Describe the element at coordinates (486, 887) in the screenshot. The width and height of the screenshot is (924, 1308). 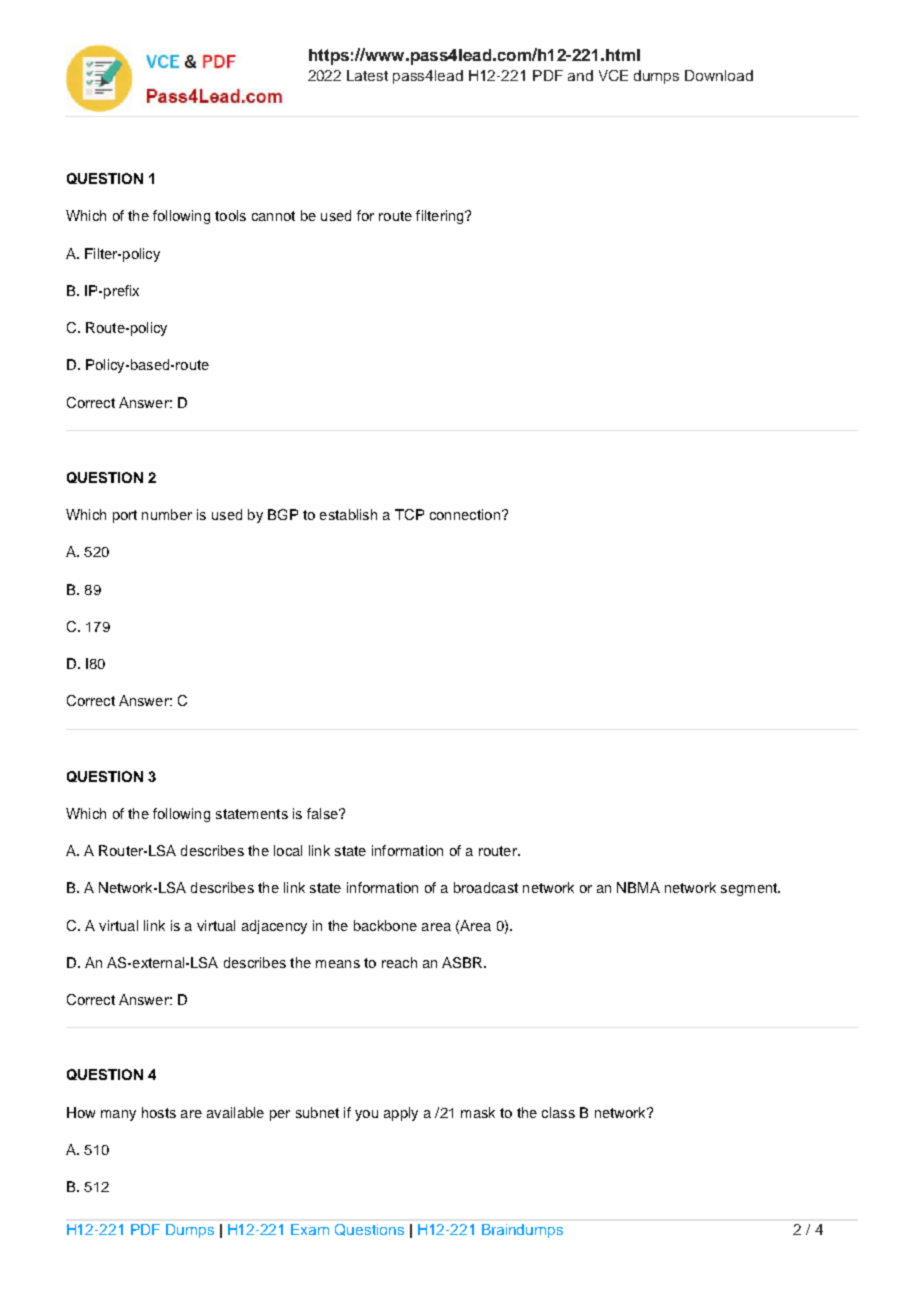
I see `broadcast` at that location.
